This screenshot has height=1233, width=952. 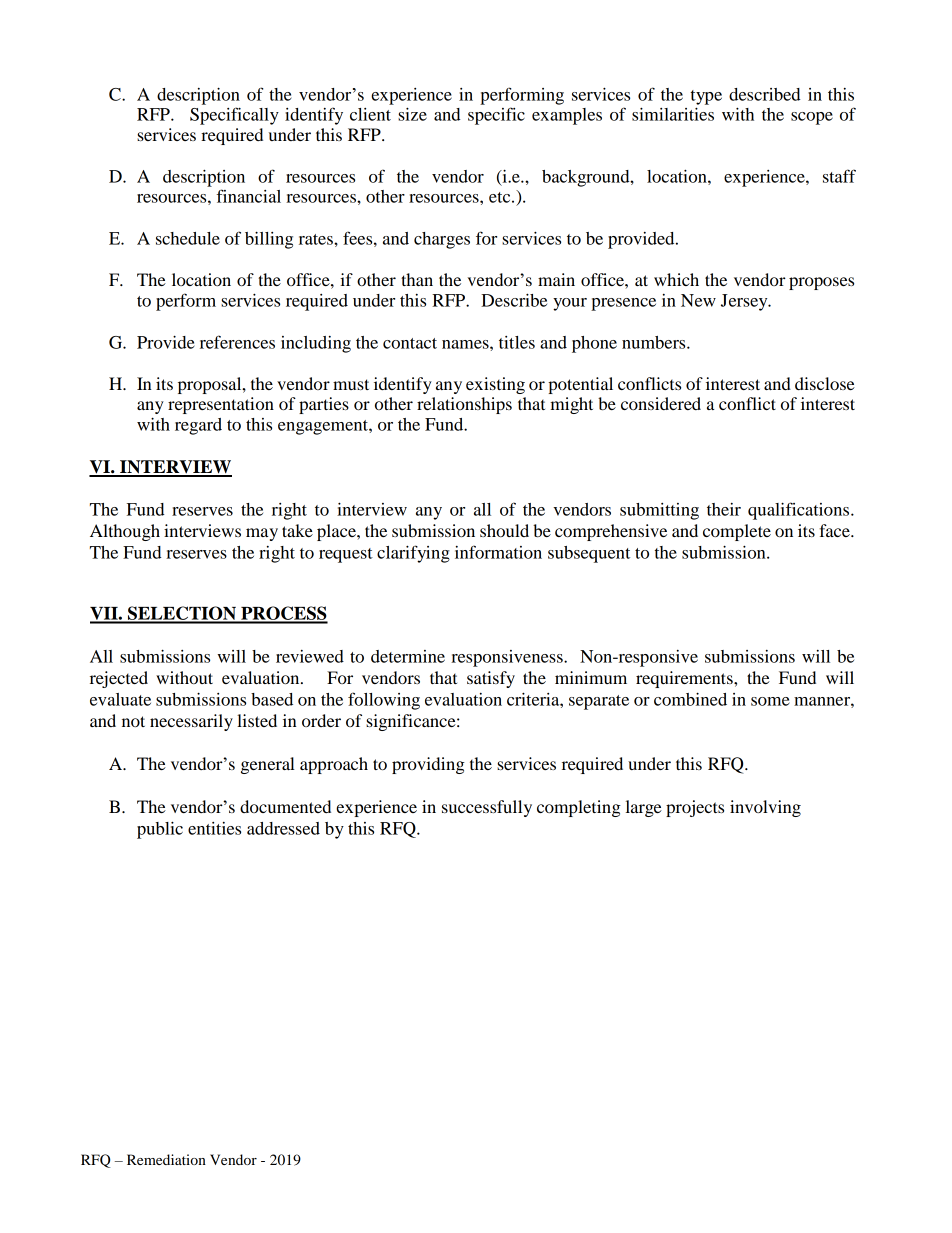 What do you see at coordinates (198, 426) in the screenshot?
I see `regard` at bounding box center [198, 426].
